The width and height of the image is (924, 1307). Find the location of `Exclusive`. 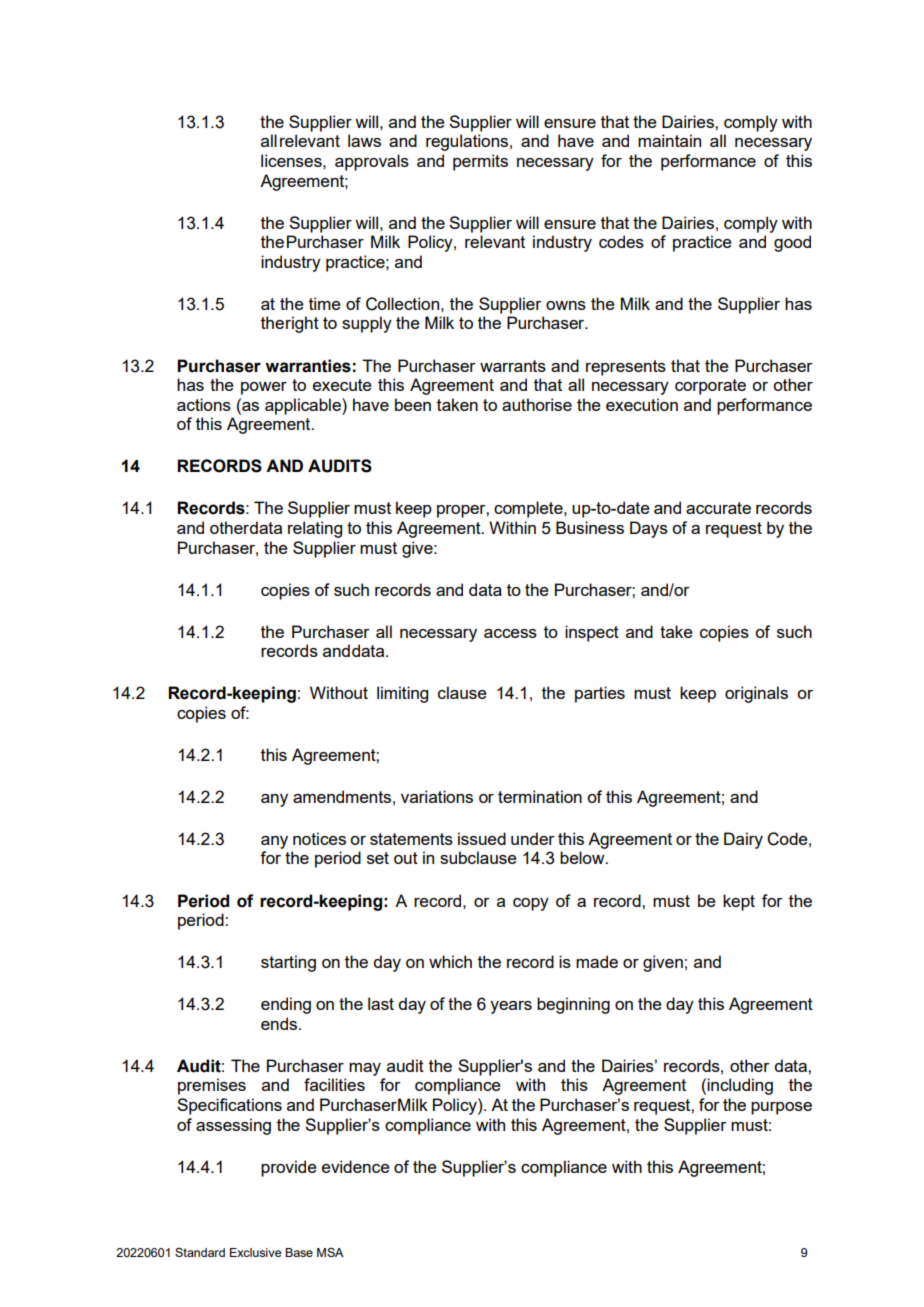

Exclusive is located at coordinates (255, 1252).
